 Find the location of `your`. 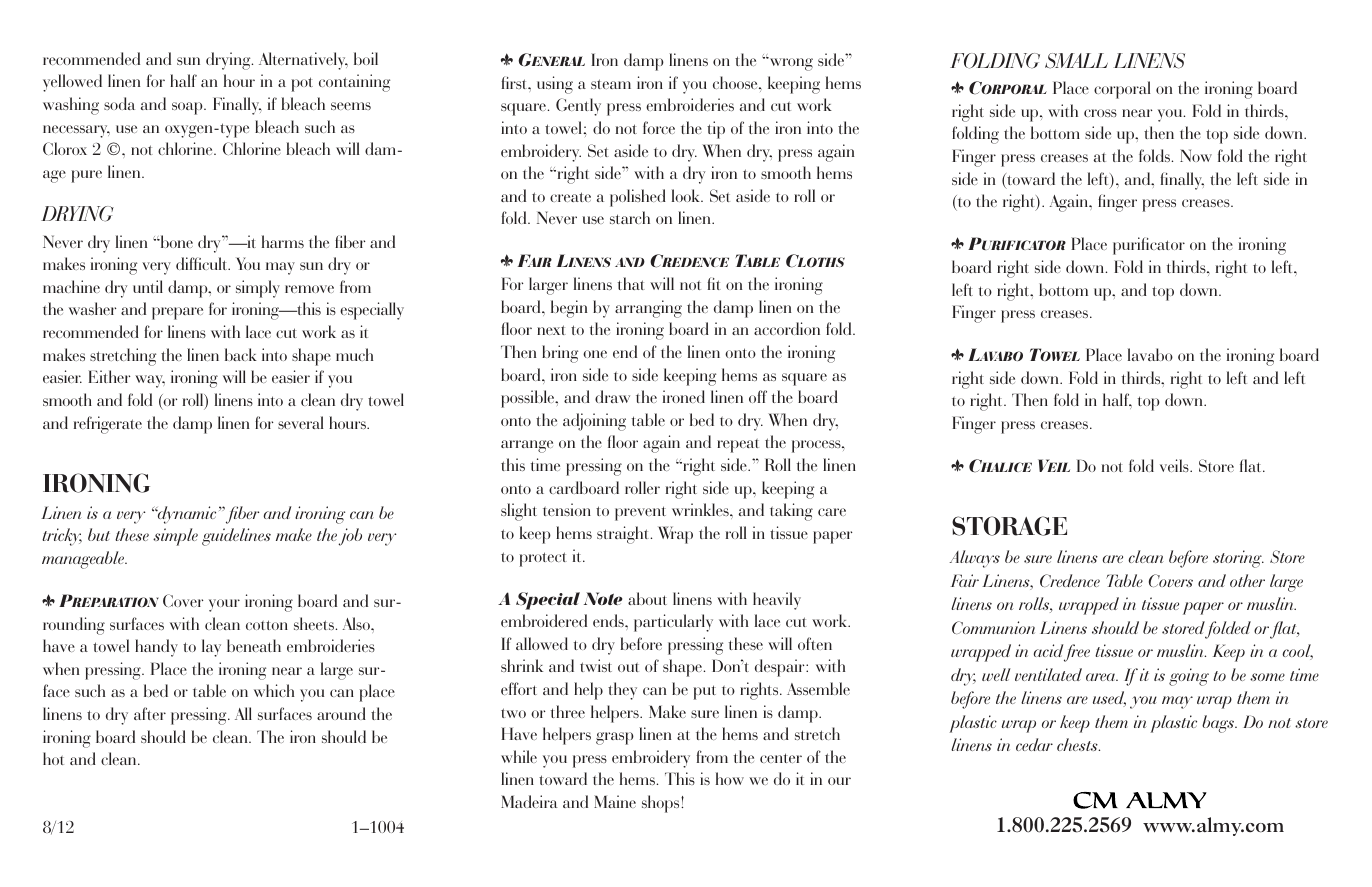

your is located at coordinates (224, 605).
